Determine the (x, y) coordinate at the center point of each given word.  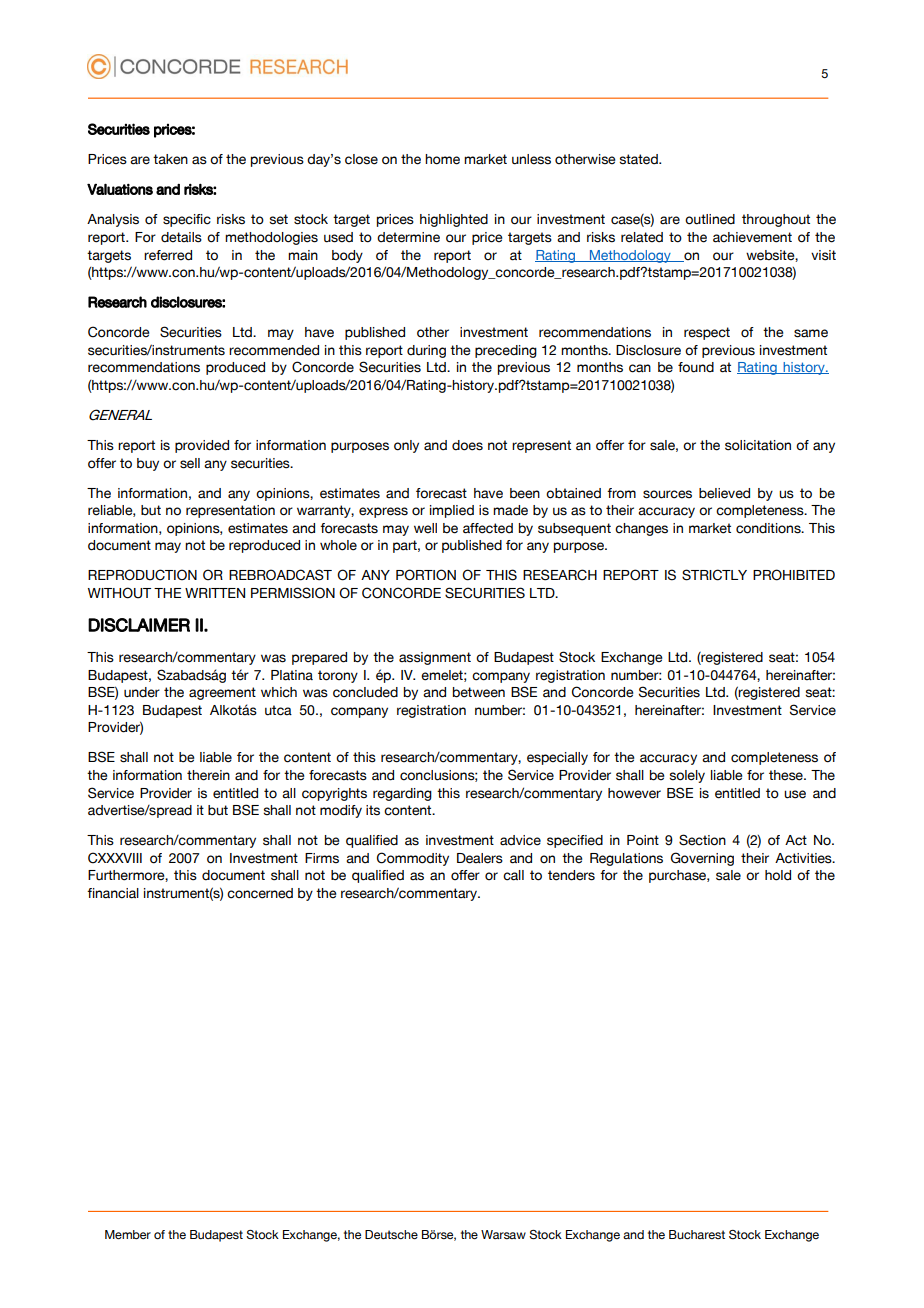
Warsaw (503, 1234)
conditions (769, 528)
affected (488, 528)
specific (187, 220)
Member (128, 1234)
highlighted (454, 220)
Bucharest (697, 1234)
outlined (710, 219)
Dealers (480, 858)
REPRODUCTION (142, 575)
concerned (260, 893)
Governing (702, 859)
